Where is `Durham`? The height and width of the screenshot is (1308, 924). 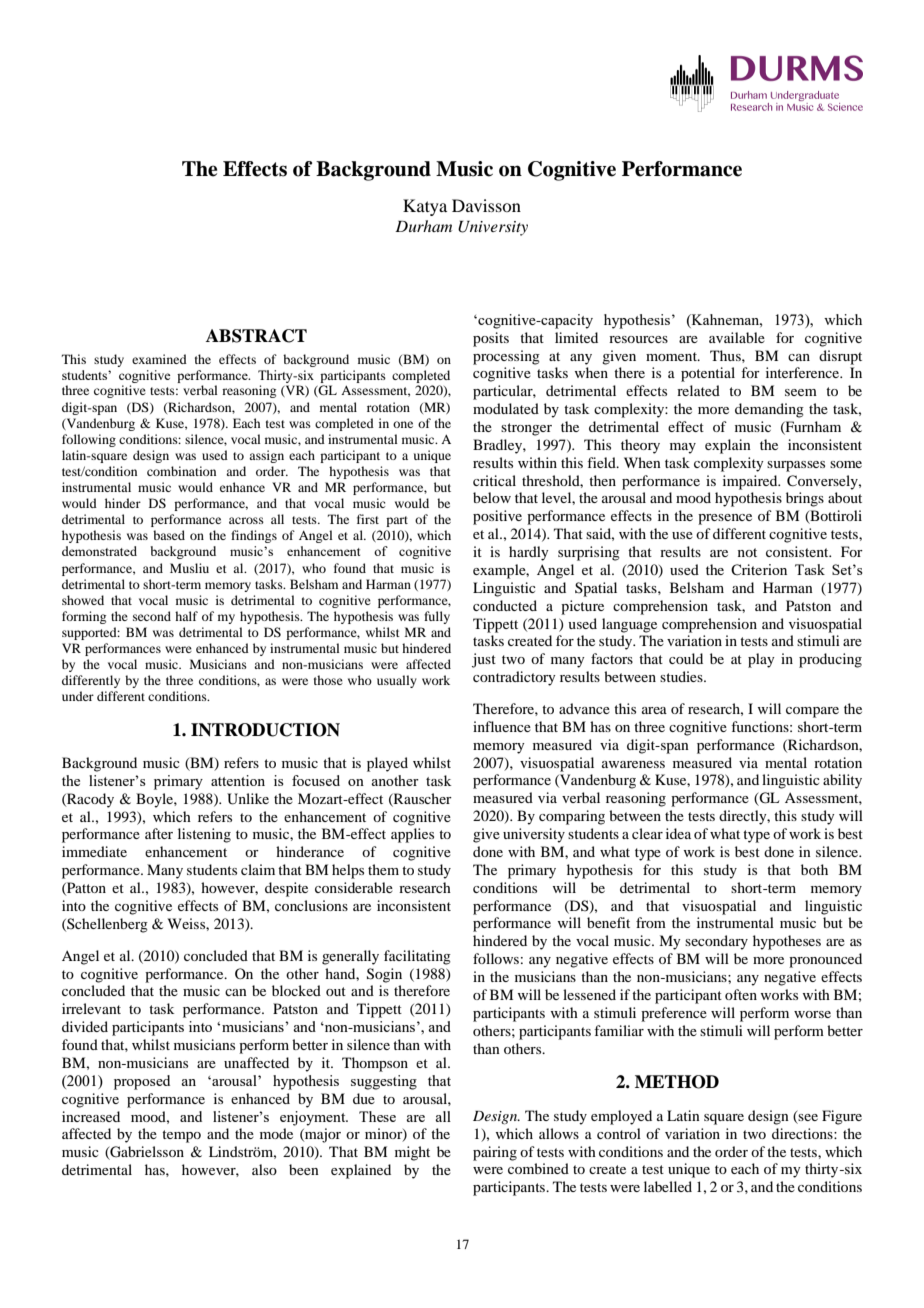
Durham is located at coordinates (423, 226).
